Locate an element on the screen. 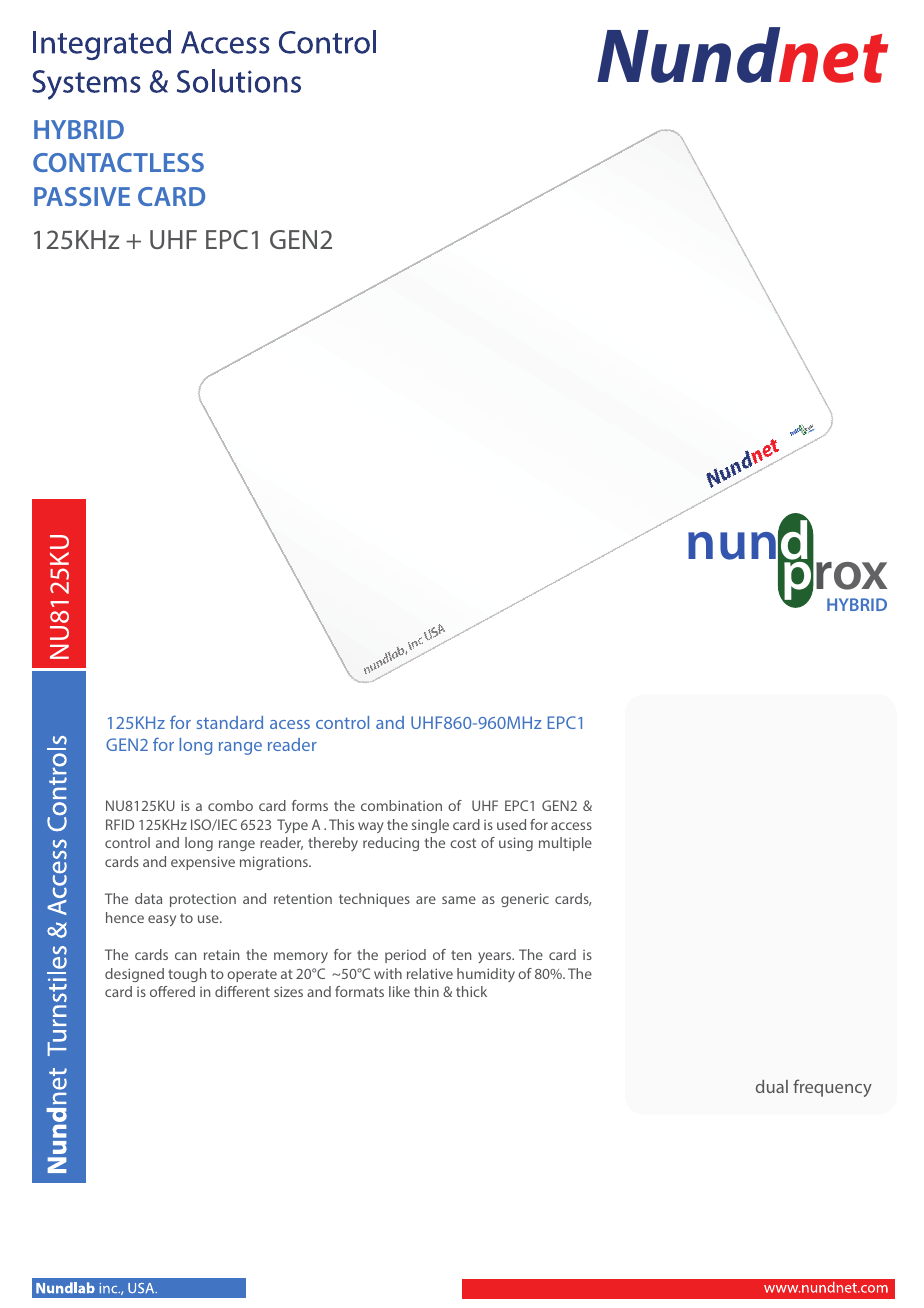 This screenshot has height=1308, width=924. tough is located at coordinates (187, 975).
